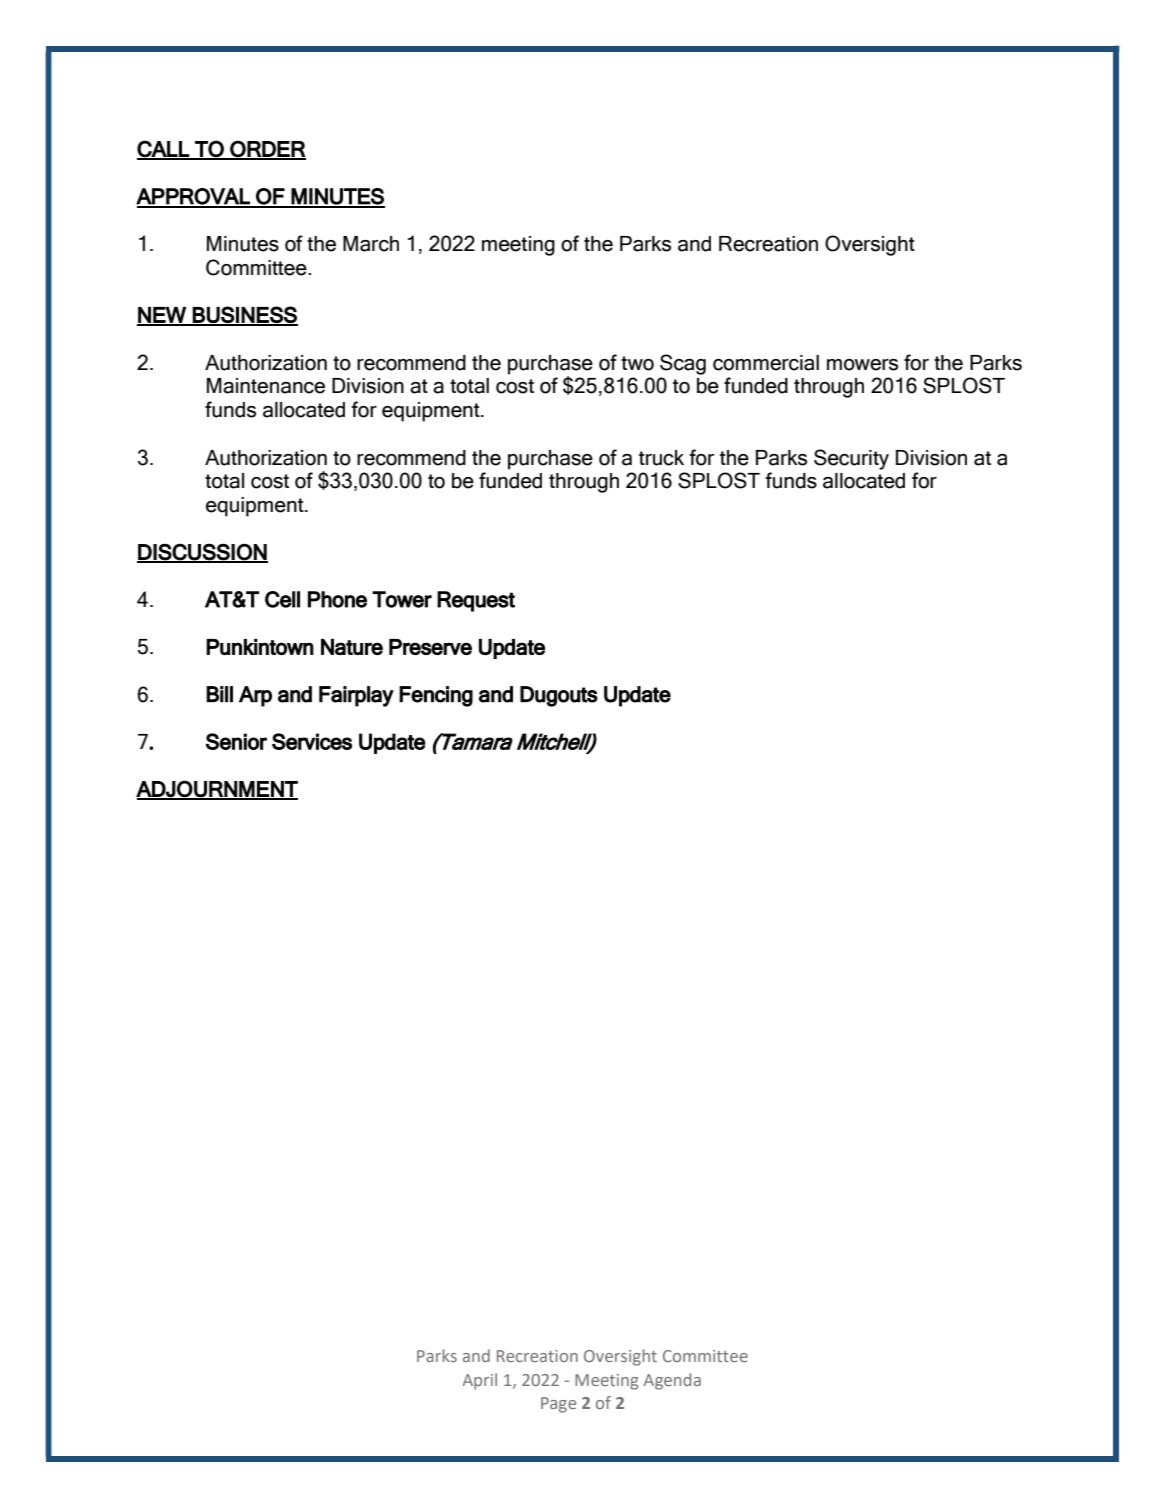  Describe the element at coordinates (672, 1381) in the screenshot. I see `Agenda` at that location.
